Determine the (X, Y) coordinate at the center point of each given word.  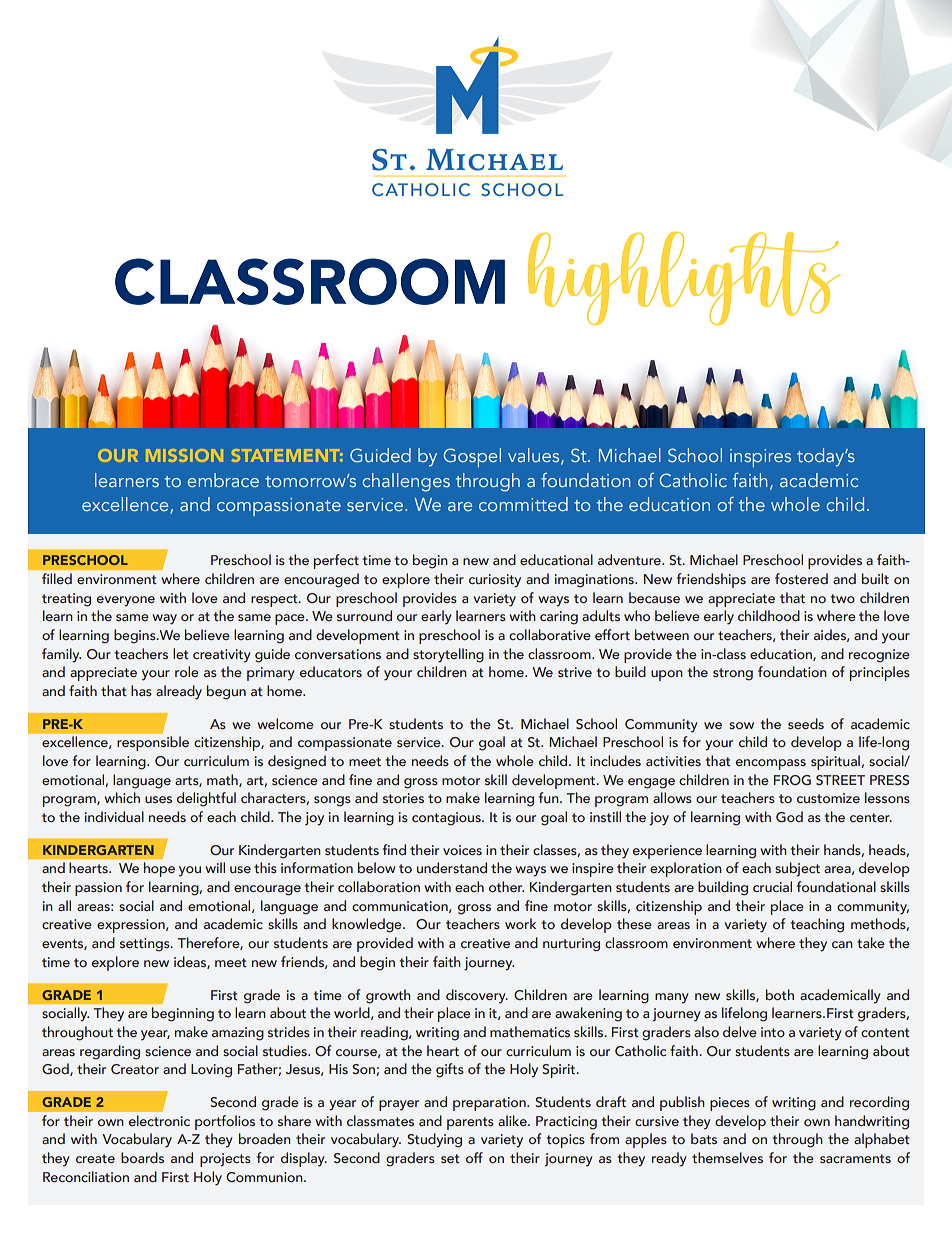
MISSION (185, 455)
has (141, 690)
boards (142, 1157)
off (474, 1157)
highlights (684, 278)
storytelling (448, 655)
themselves (727, 1157)
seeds (806, 723)
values (535, 456)
